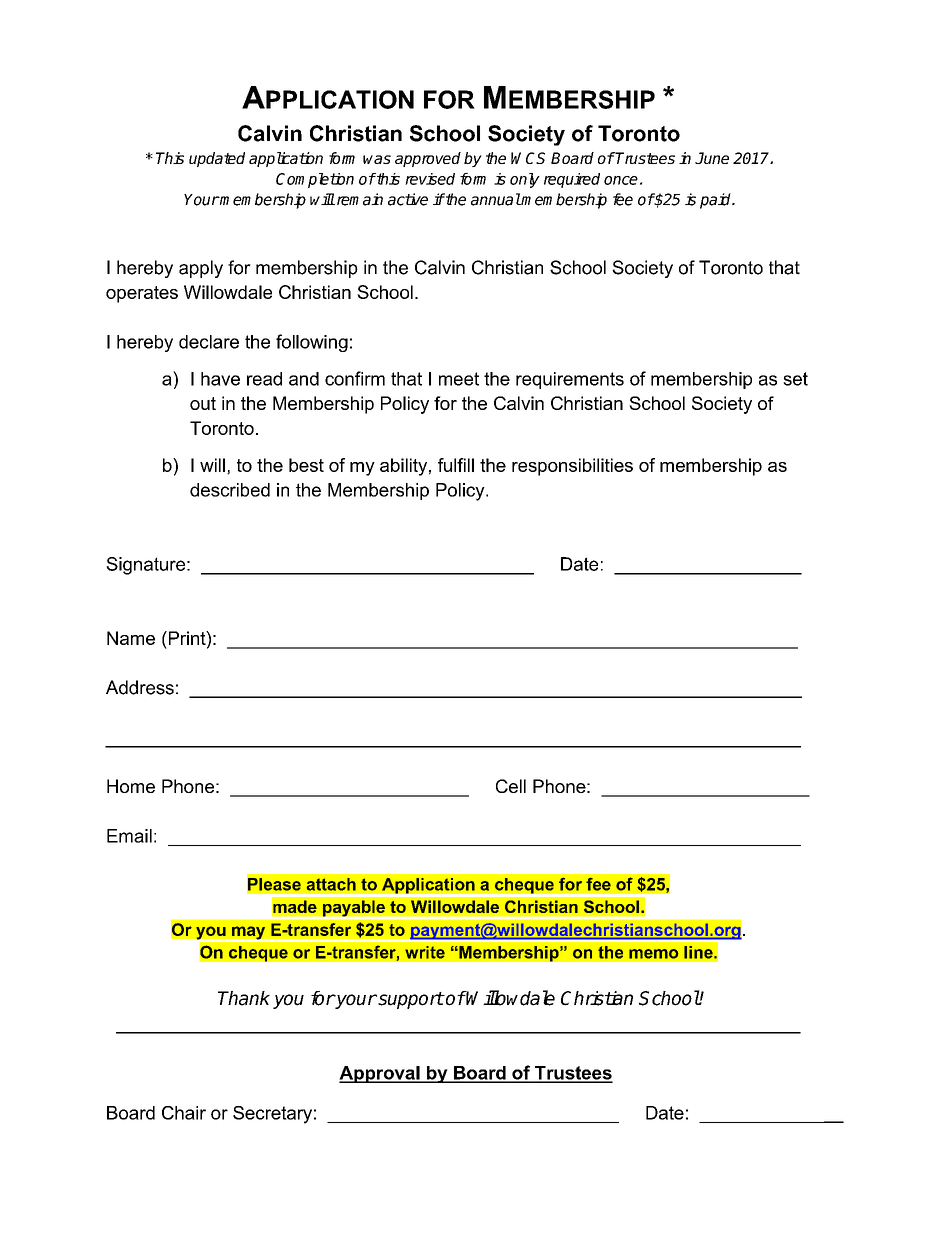  I want to click on Chair, so click(184, 1113).
